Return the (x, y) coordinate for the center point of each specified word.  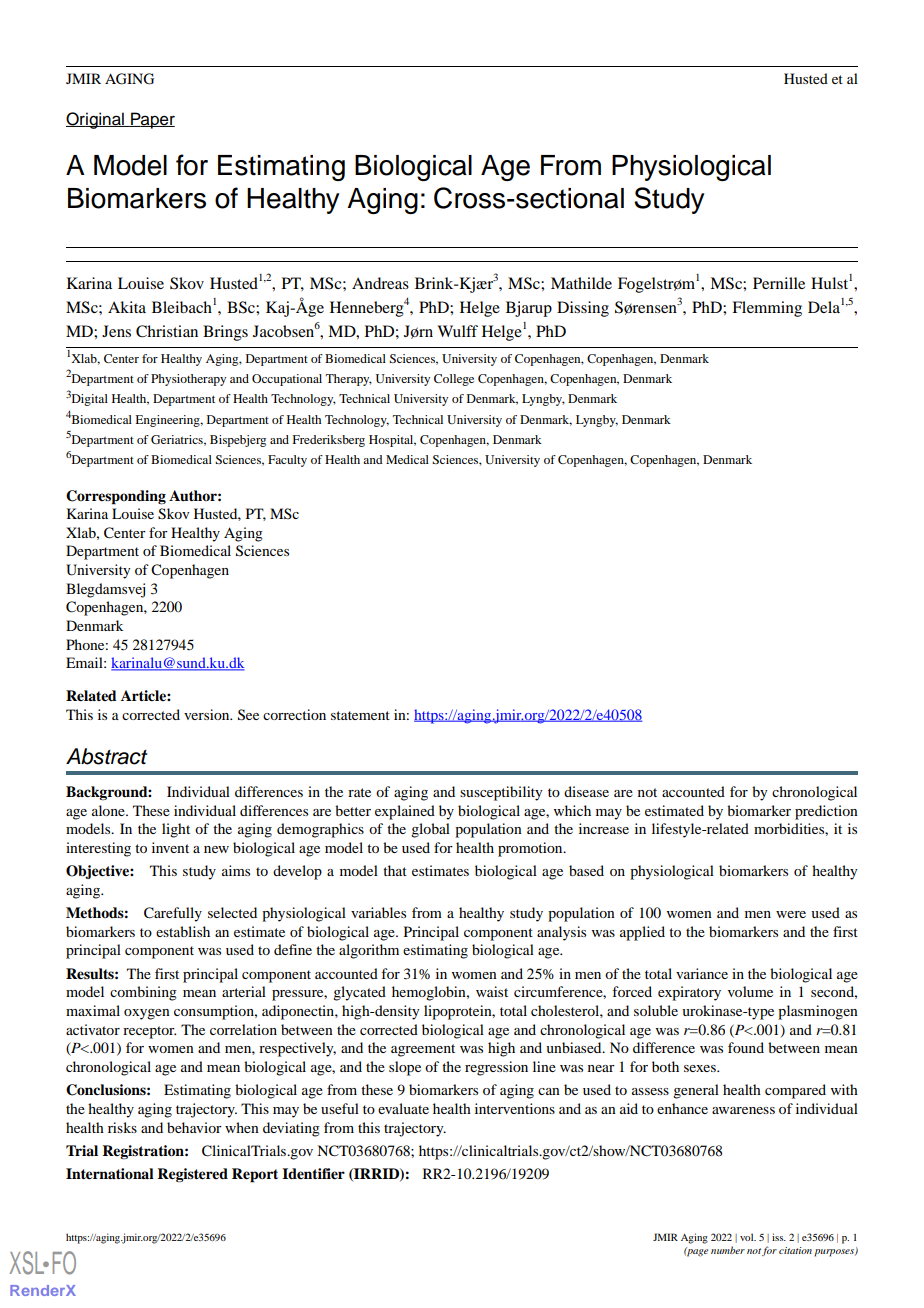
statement (360, 715)
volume (750, 991)
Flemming (767, 309)
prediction (826, 812)
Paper (152, 120)
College (454, 380)
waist (492, 991)
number (728, 1250)
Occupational (287, 380)
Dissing (583, 309)
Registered (192, 1175)
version (208, 714)
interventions (515, 1108)
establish (183, 931)
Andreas (380, 283)
